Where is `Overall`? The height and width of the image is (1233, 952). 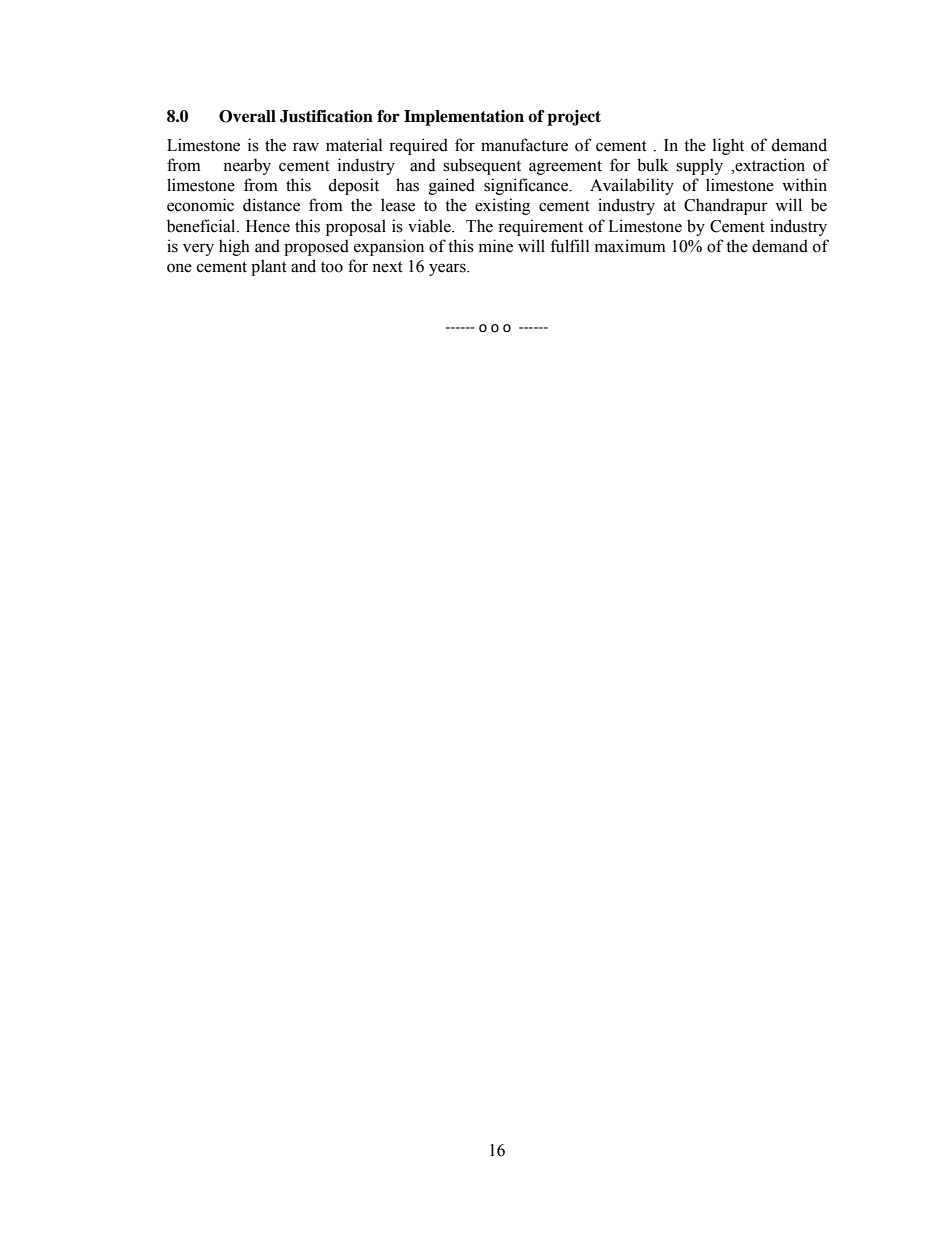 Overall is located at coordinates (247, 116).
